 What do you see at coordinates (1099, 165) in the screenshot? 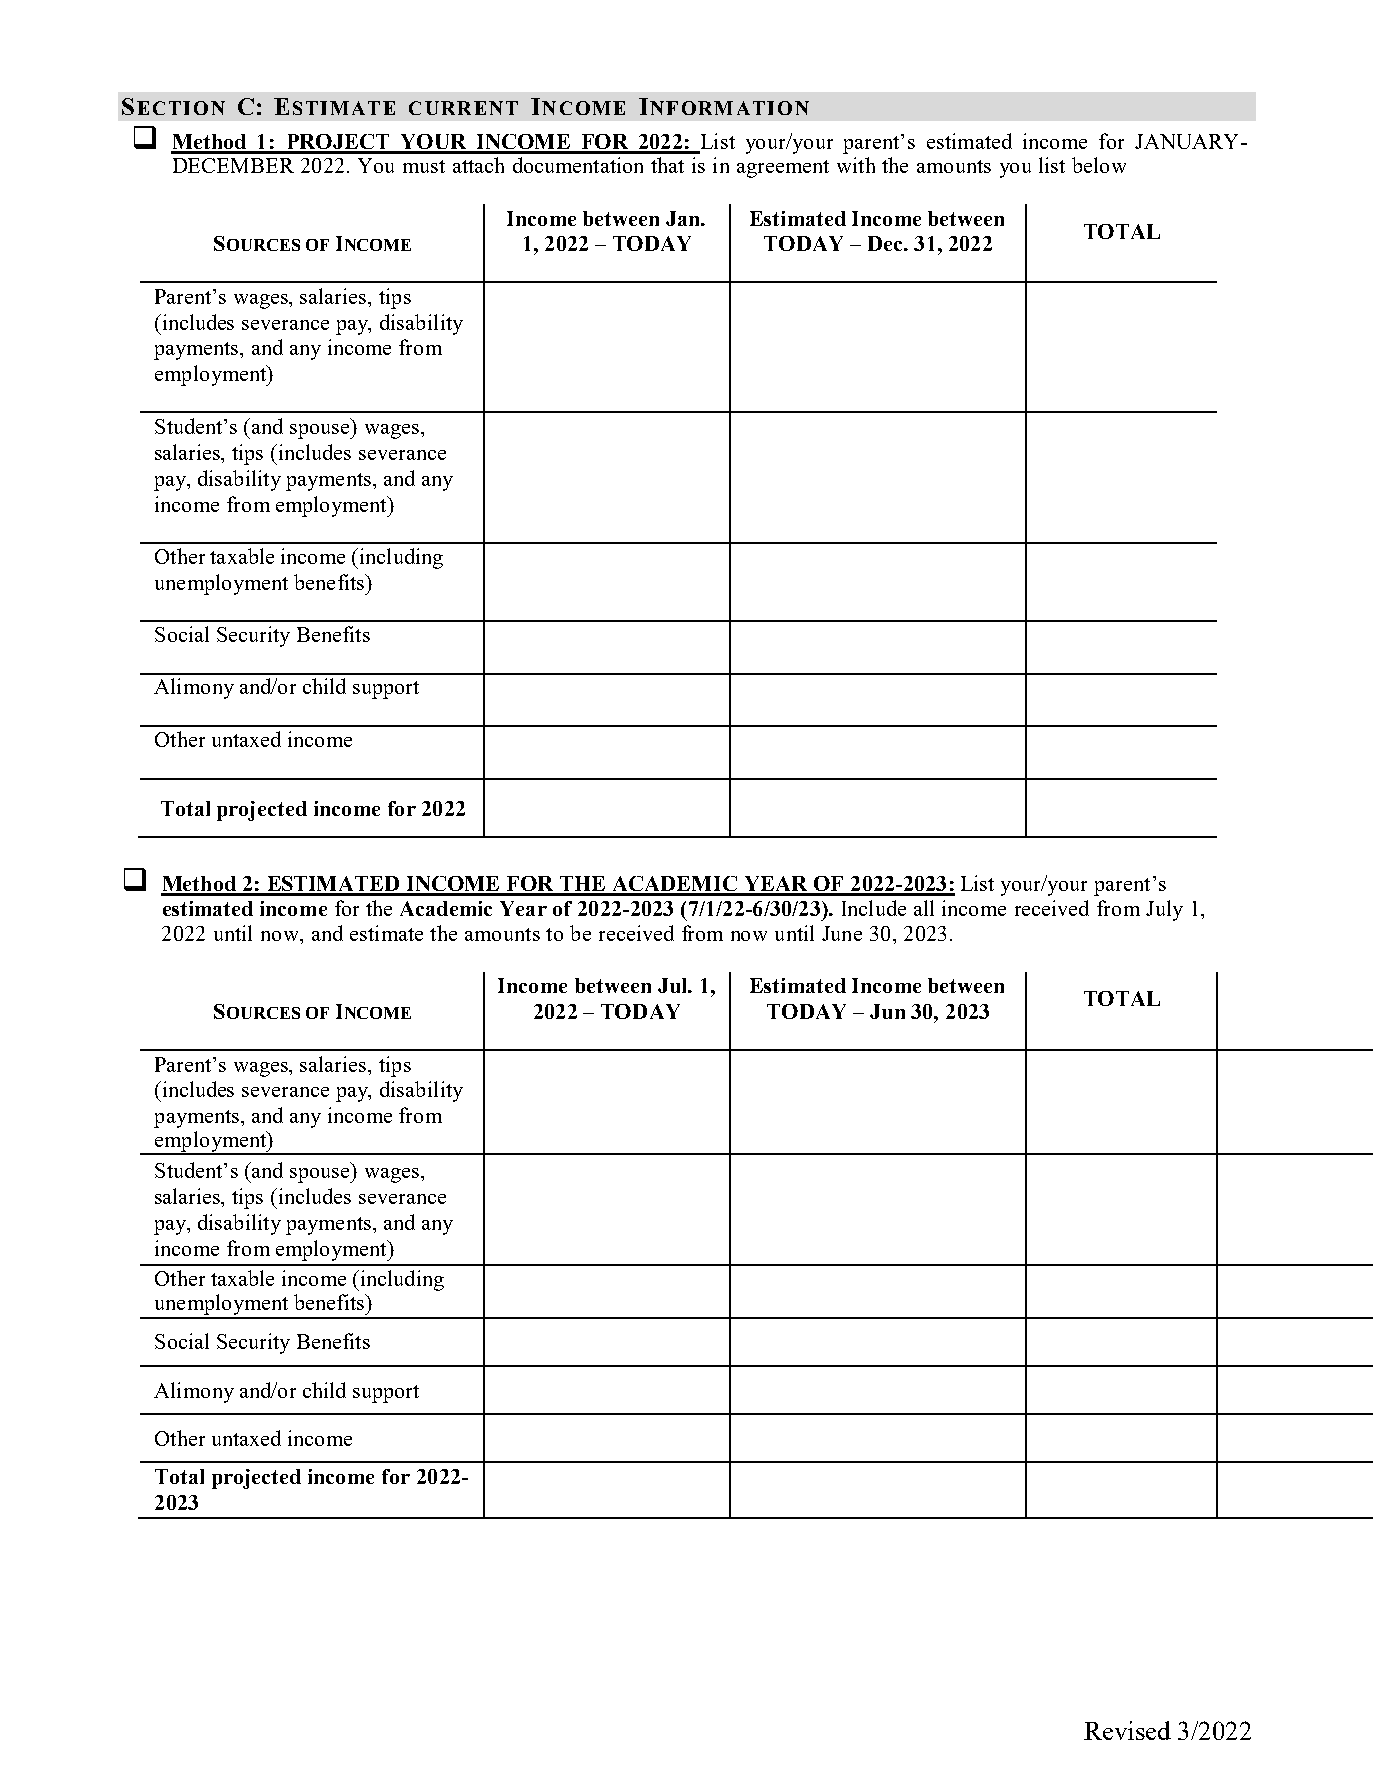
I see `below` at bounding box center [1099, 165].
